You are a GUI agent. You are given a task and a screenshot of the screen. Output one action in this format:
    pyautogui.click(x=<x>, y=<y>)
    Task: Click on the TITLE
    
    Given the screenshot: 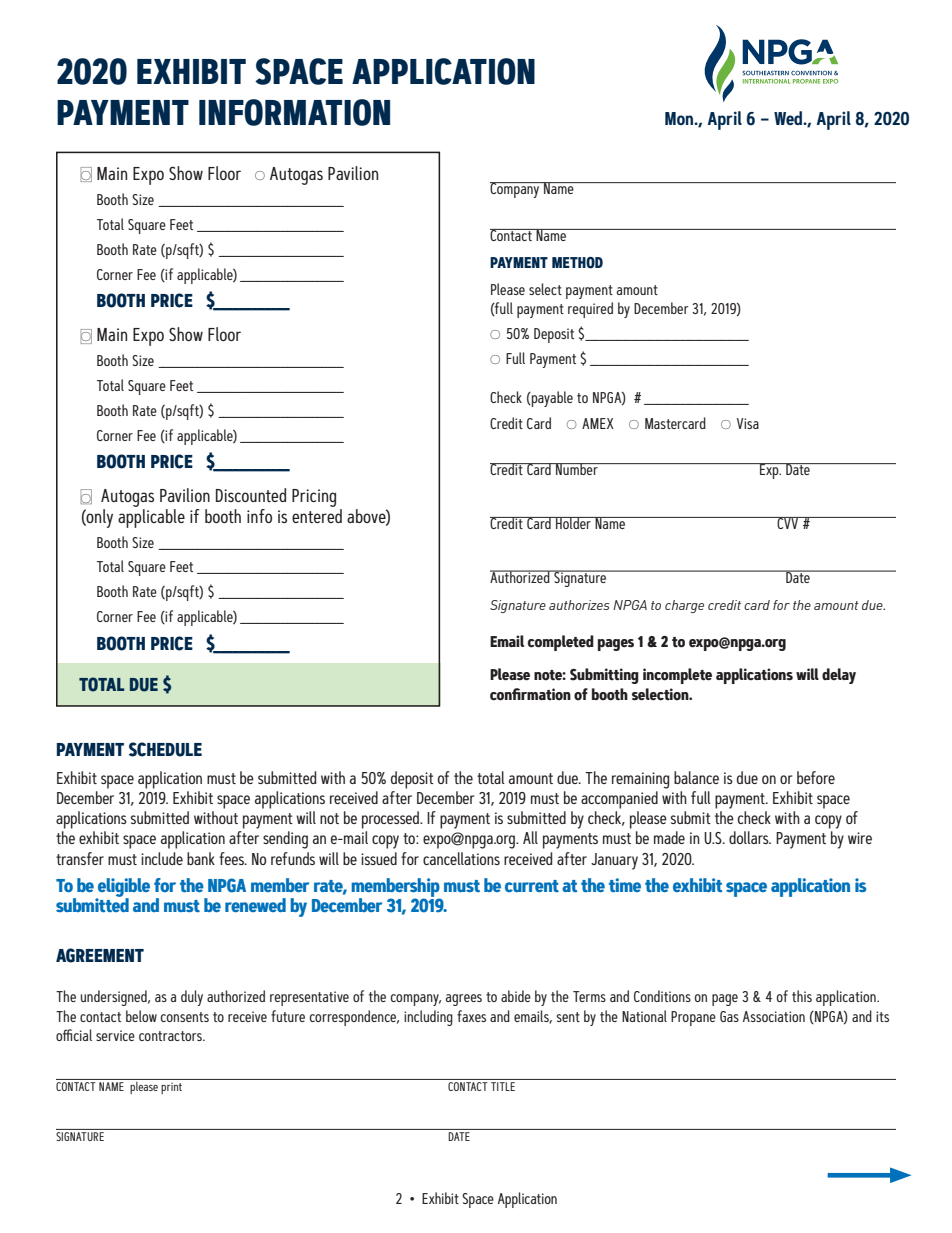 What is the action you would take?
    pyautogui.click(x=503, y=1086)
